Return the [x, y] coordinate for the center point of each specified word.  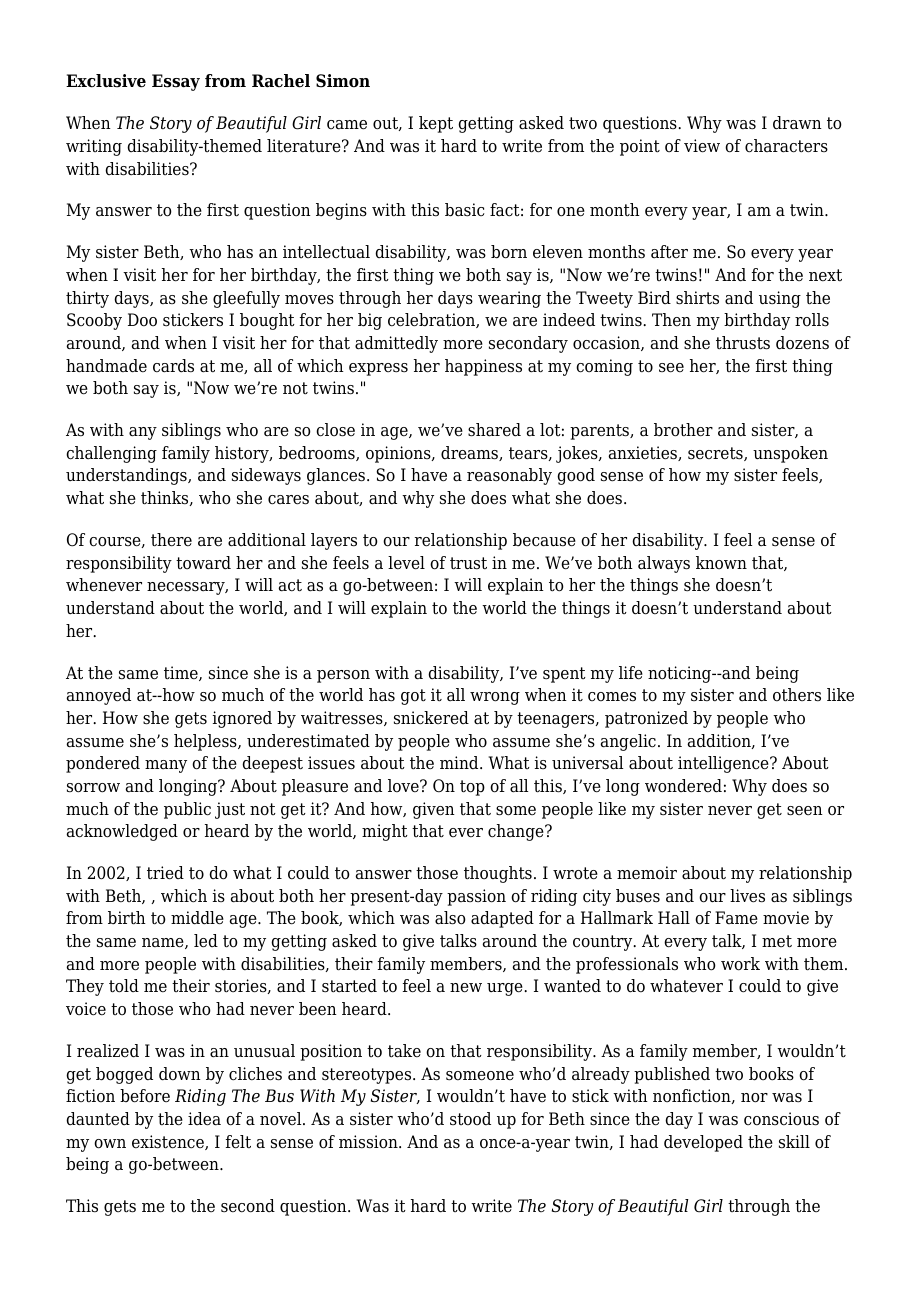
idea [204, 1119]
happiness [483, 367]
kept [436, 124]
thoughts [498, 874]
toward [203, 563]
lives [747, 896]
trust [468, 563]
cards [173, 366]
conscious [781, 1119]
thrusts [743, 343]
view [702, 146]
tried [165, 873]
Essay [176, 82]
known [721, 563]
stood [470, 1119]
